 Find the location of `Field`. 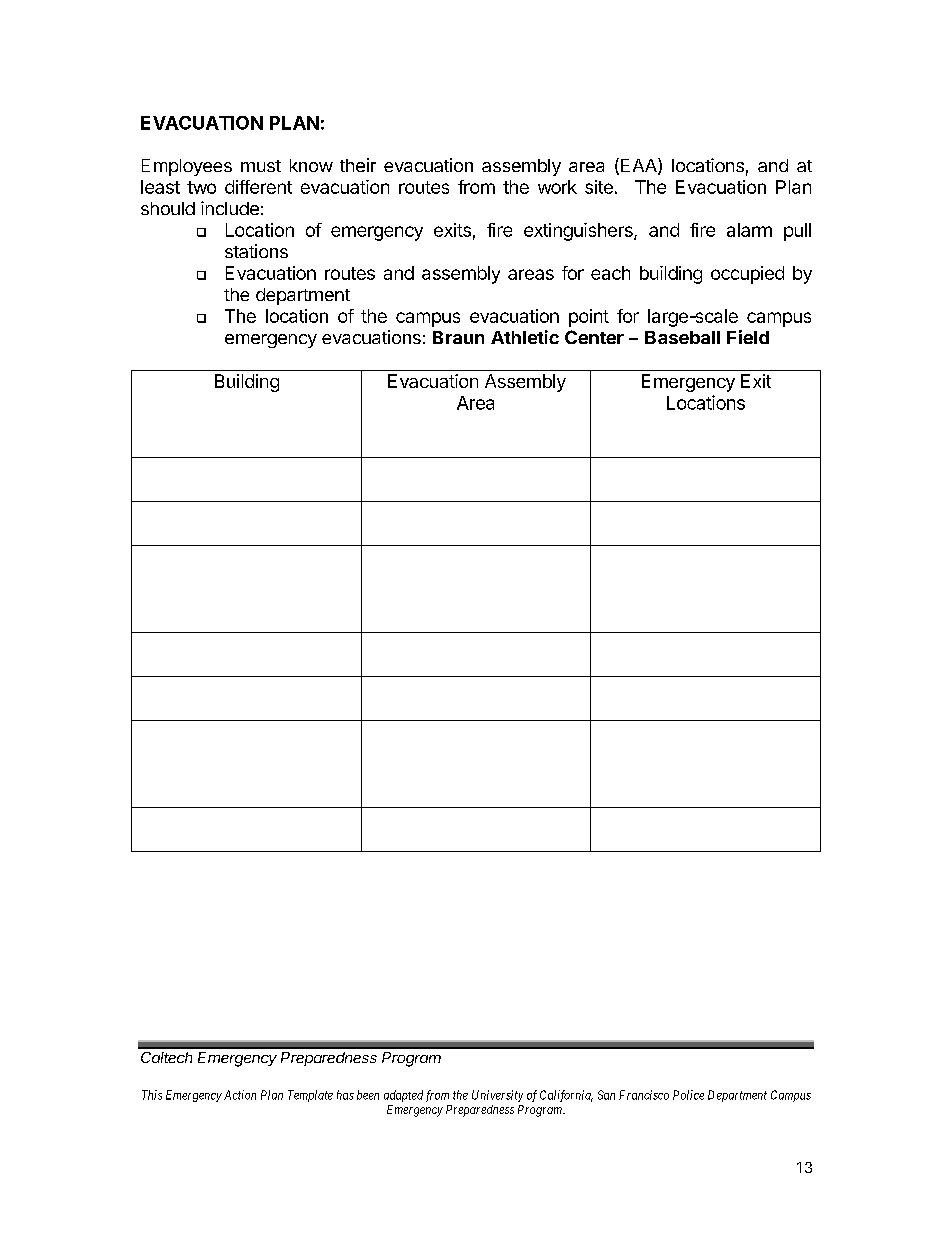

Field is located at coordinates (748, 337).
